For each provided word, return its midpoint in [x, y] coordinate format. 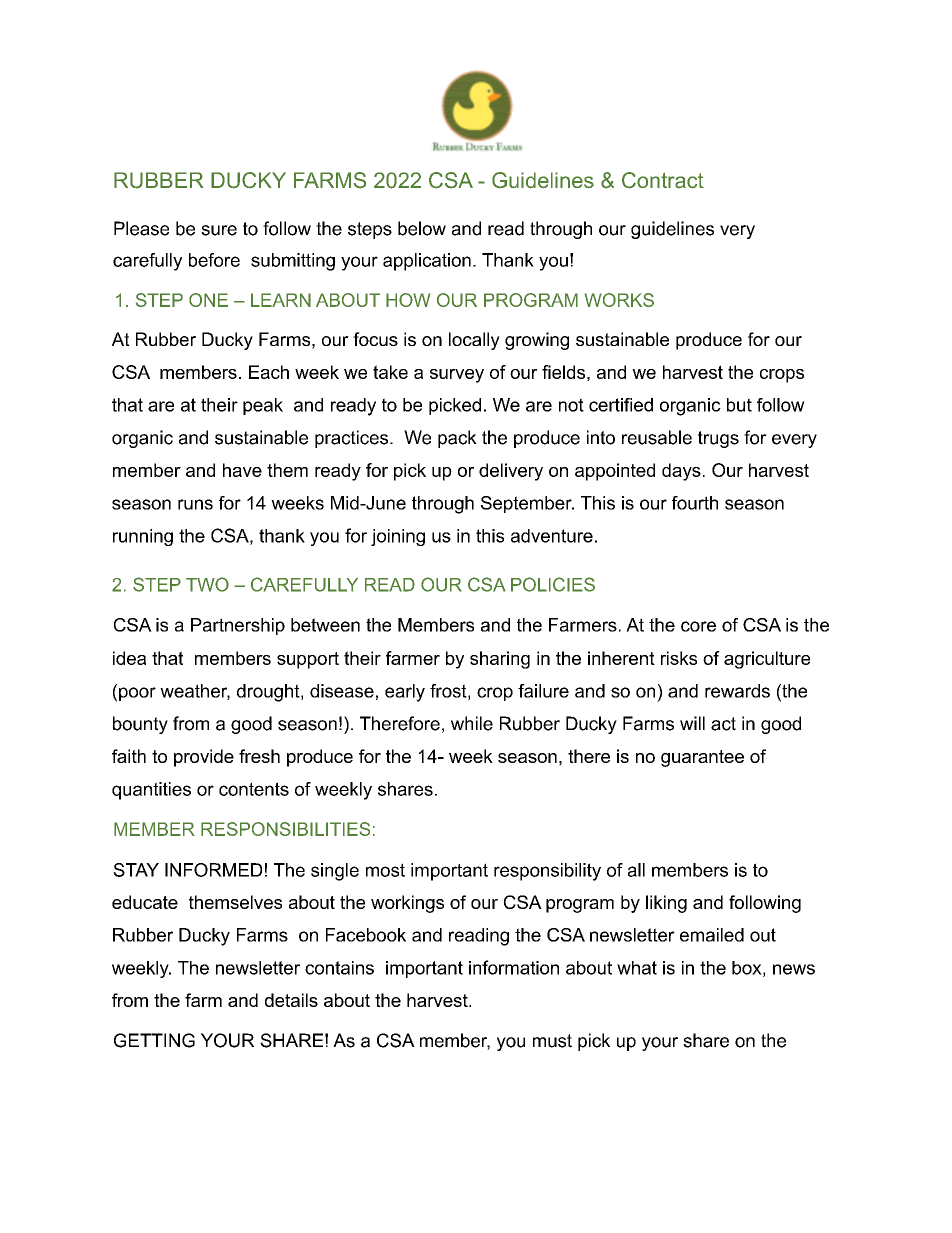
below [422, 228]
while [472, 723]
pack [457, 439]
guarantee [702, 758]
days [681, 472]
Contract [663, 180]
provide [204, 758]
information [514, 967]
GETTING [154, 1040]
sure [219, 230]
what [637, 968]
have [242, 470]
